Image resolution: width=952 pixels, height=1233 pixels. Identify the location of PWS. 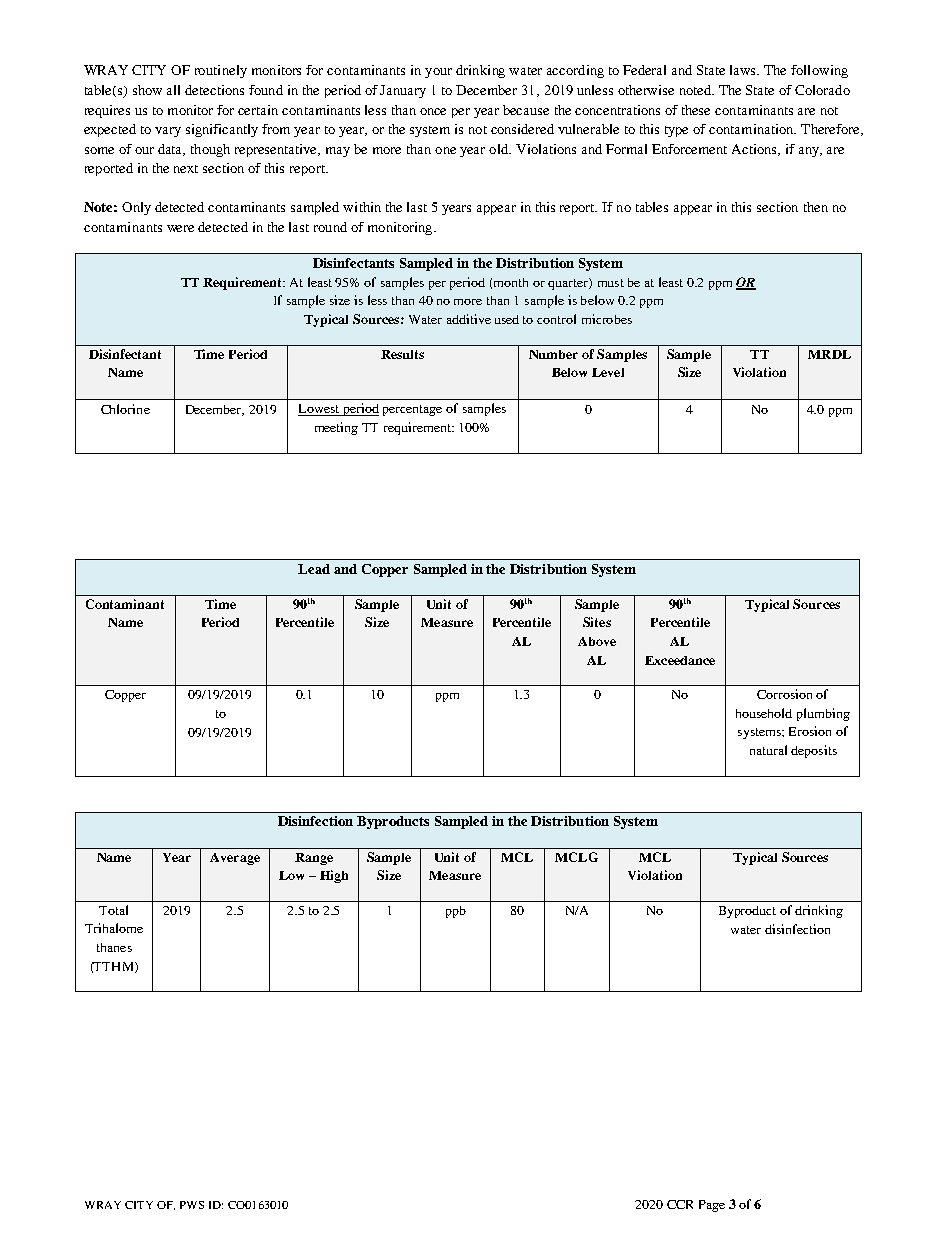
(192, 1205).
